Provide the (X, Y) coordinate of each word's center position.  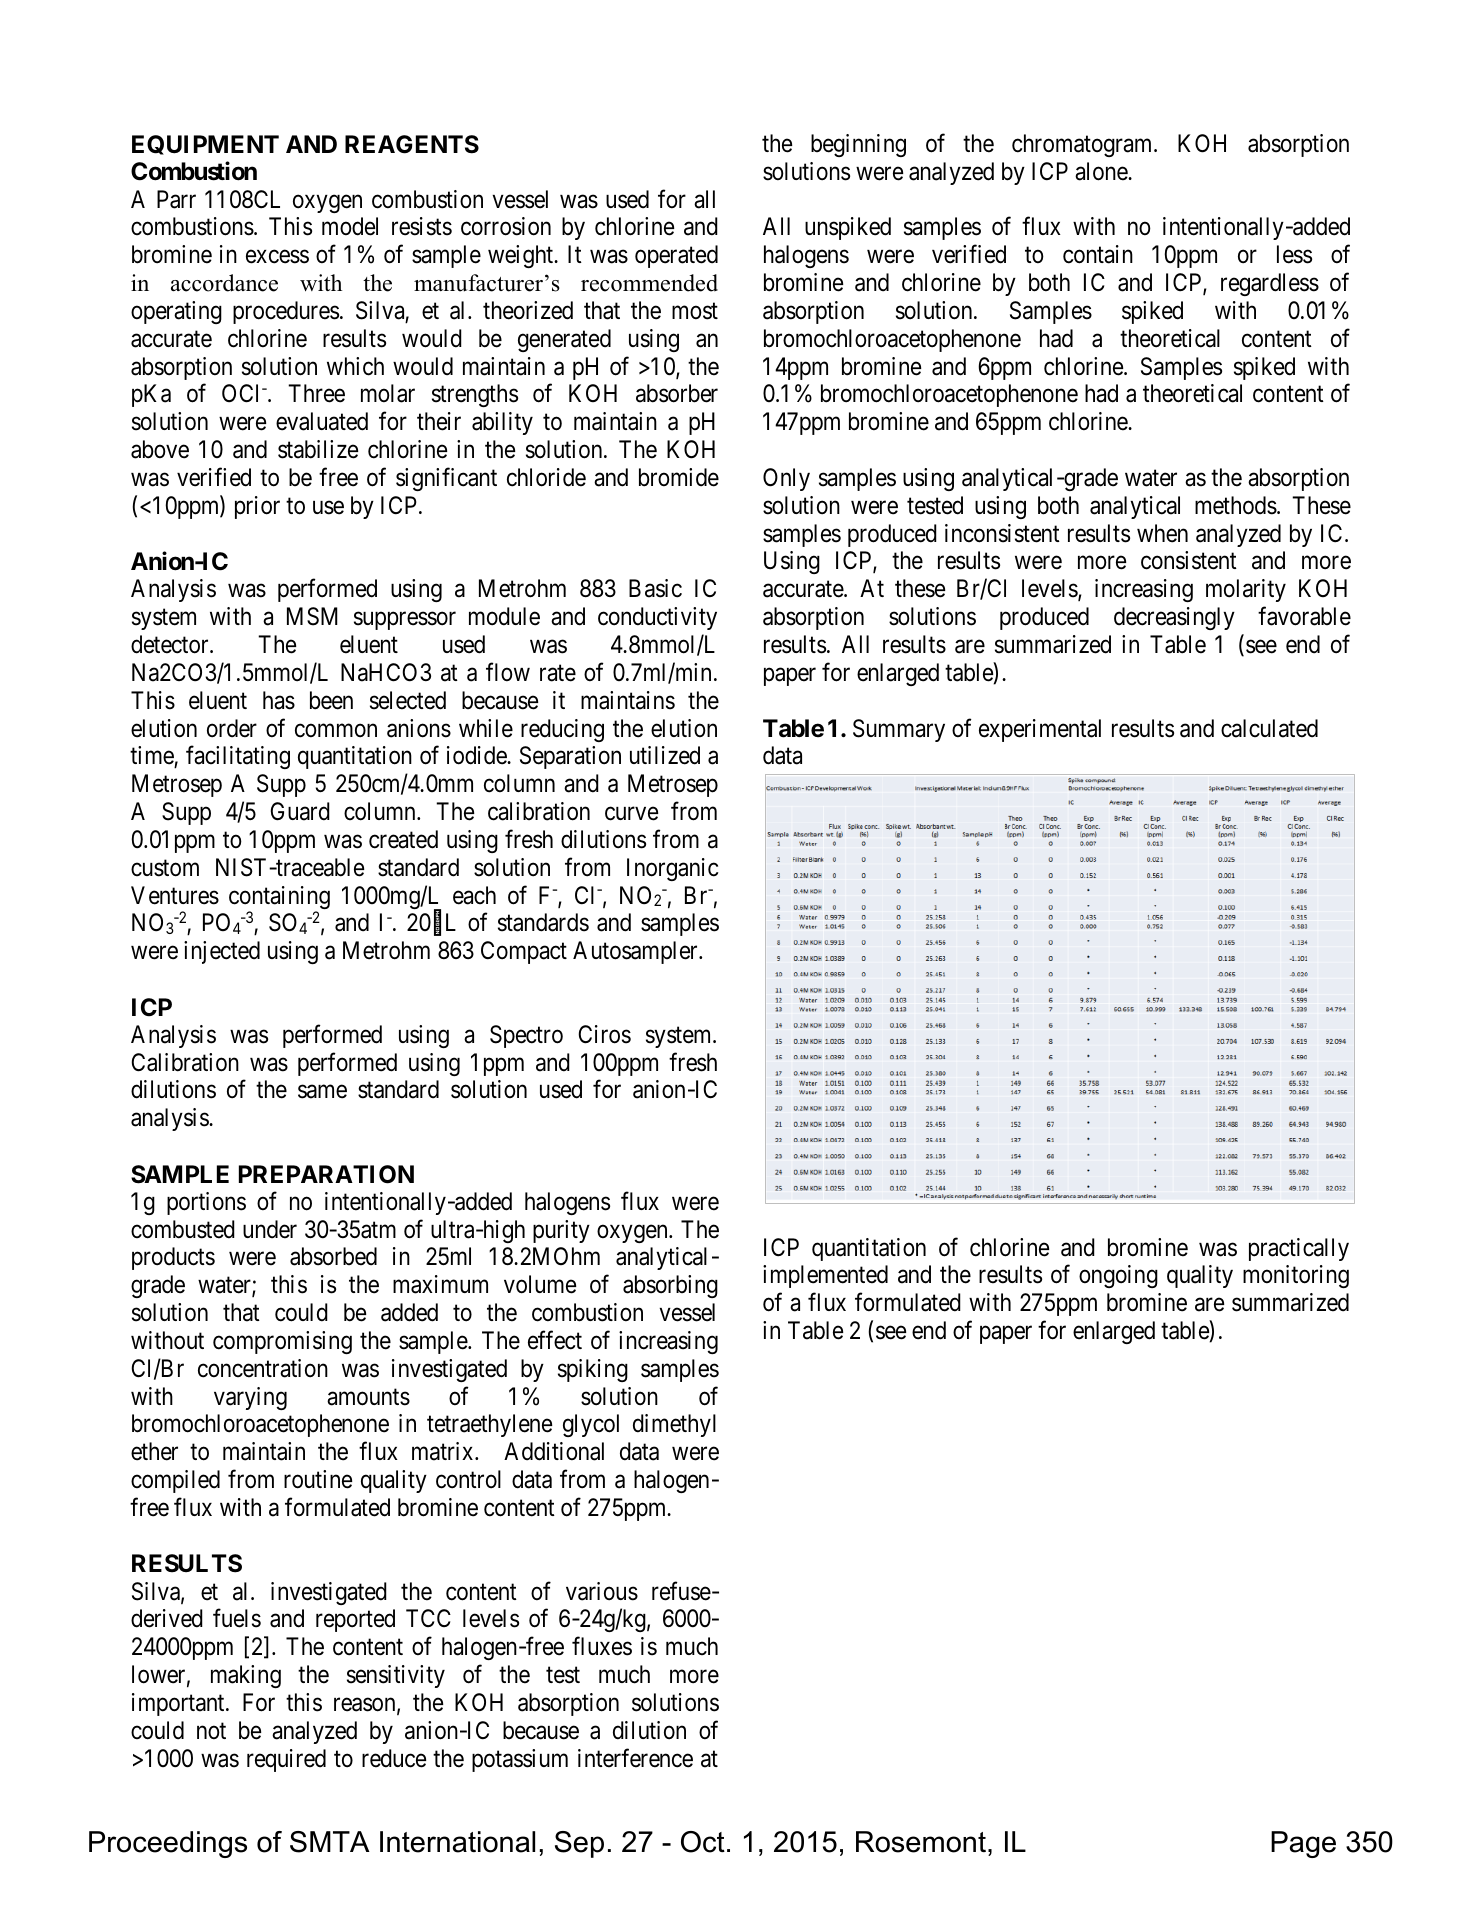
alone (1102, 171)
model (350, 226)
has (279, 700)
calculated (1269, 728)
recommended (649, 283)
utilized (665, 755)
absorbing (670, 1286)
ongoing (1118, 1276)
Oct (703, 1842)
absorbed (333, 1256)
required (286, 1760)
